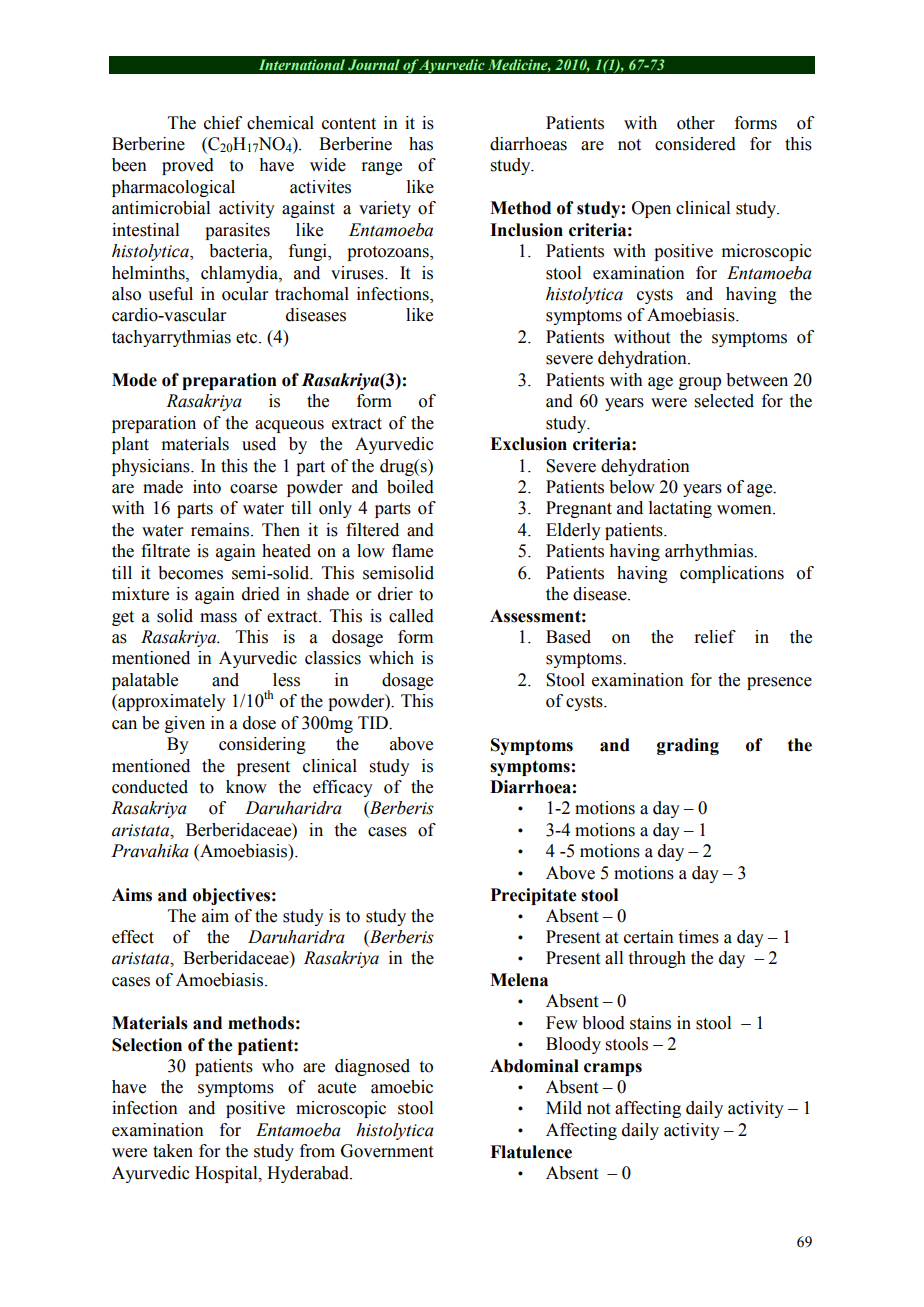 The width and height of the screenshot is (924, 1307). Describe the element at coordinates (134, 380) in the screenshot. I see `Mode` at that location.
